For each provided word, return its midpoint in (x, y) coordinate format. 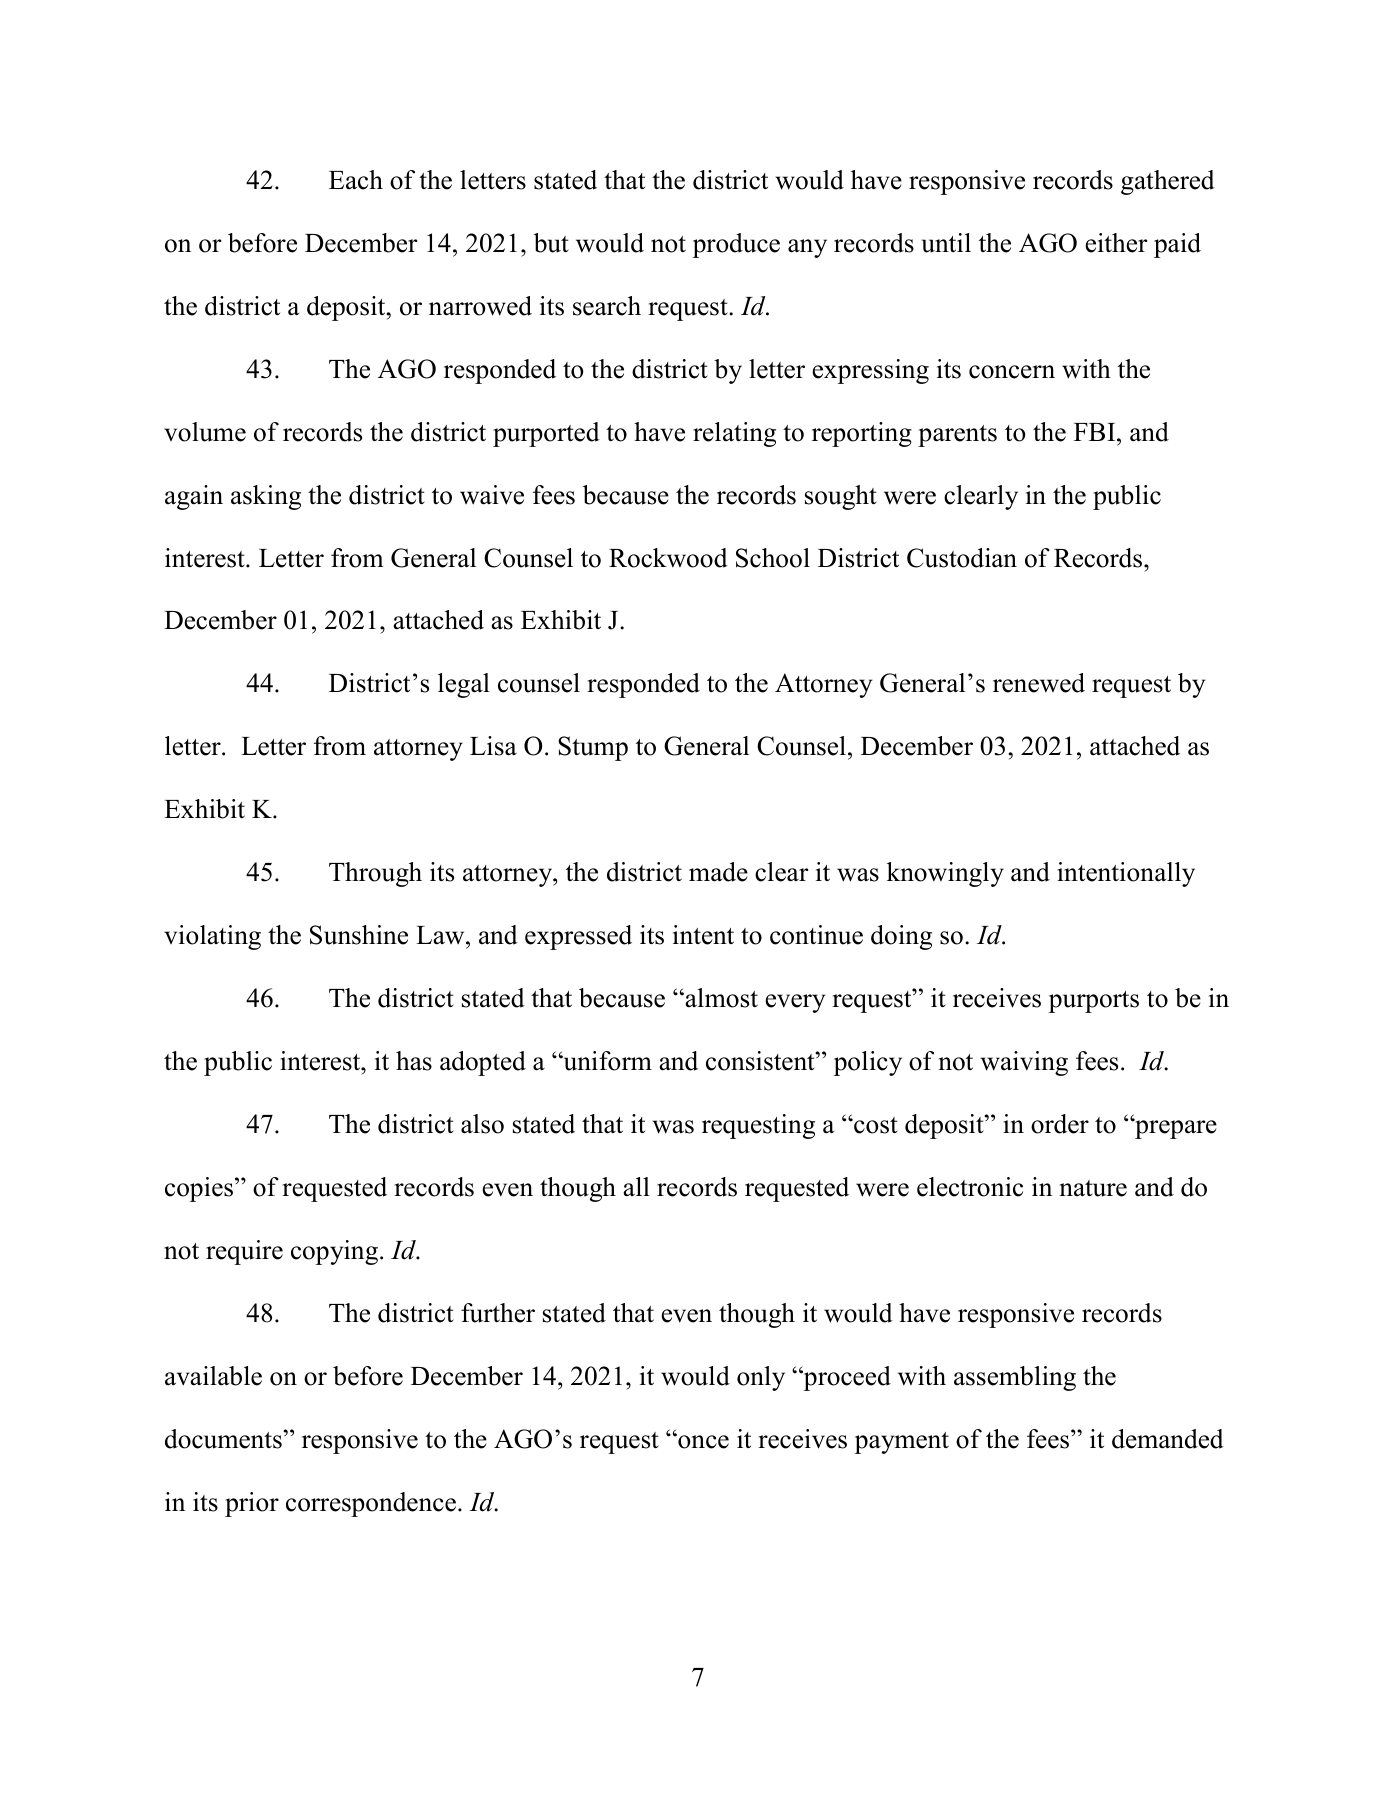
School (773, 558)
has (414, 1061)
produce (736, 245)
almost (720, 998)
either (1116, 243)
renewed (1039, 683)
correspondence (371, 1504)
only (761, 1378)
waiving (1024, 1063)
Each (356, 180)
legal (464, 685)
